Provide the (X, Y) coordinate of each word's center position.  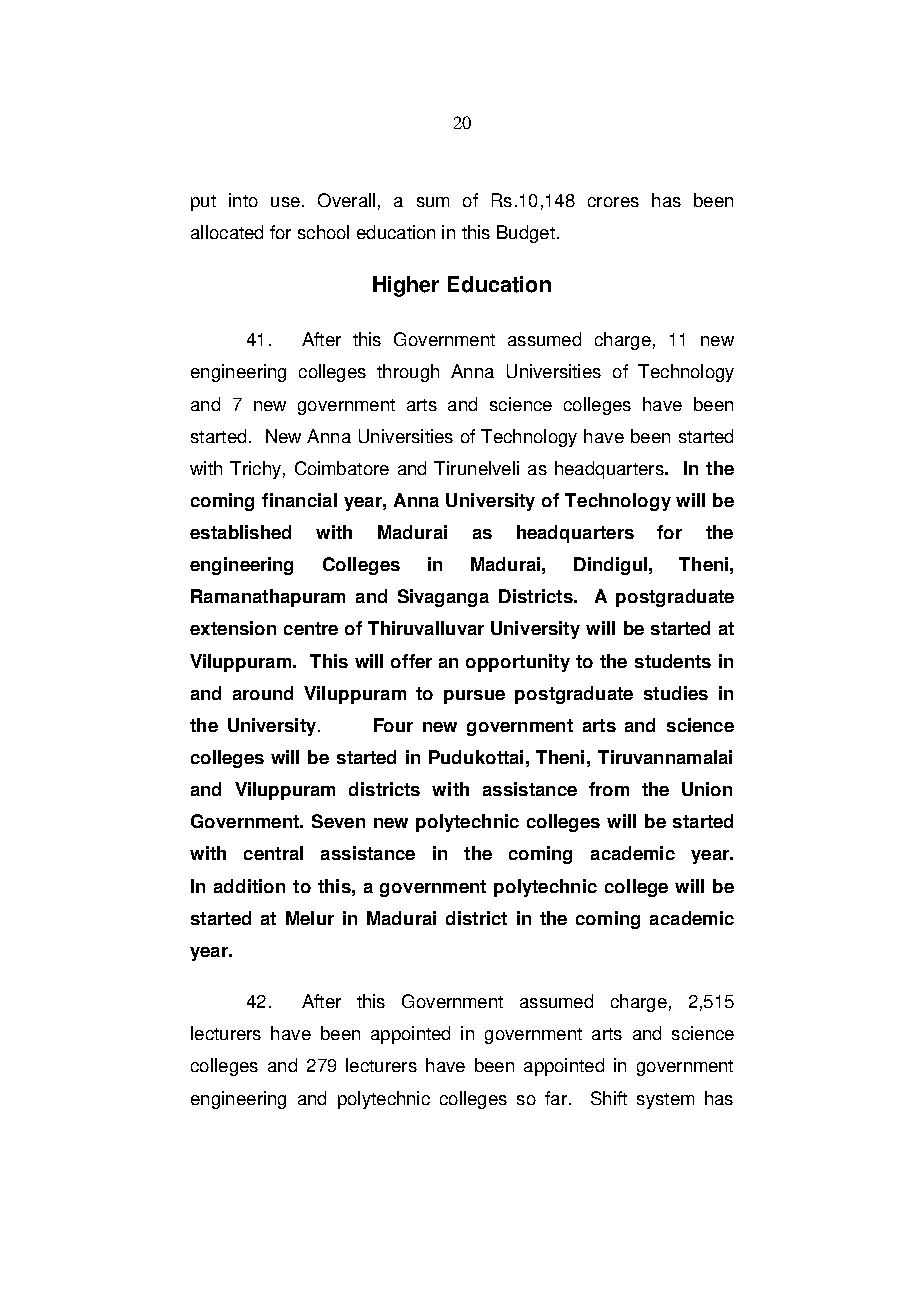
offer (411, 661)
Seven (338, 821)
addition (249, 886)
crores (613, 202)
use (285, 202)
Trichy (255, 470)
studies (676, 693)
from (609, 789)
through (408, 373)
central (273, 853)
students (673, 661)
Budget (526, 234)
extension (233, 628)
